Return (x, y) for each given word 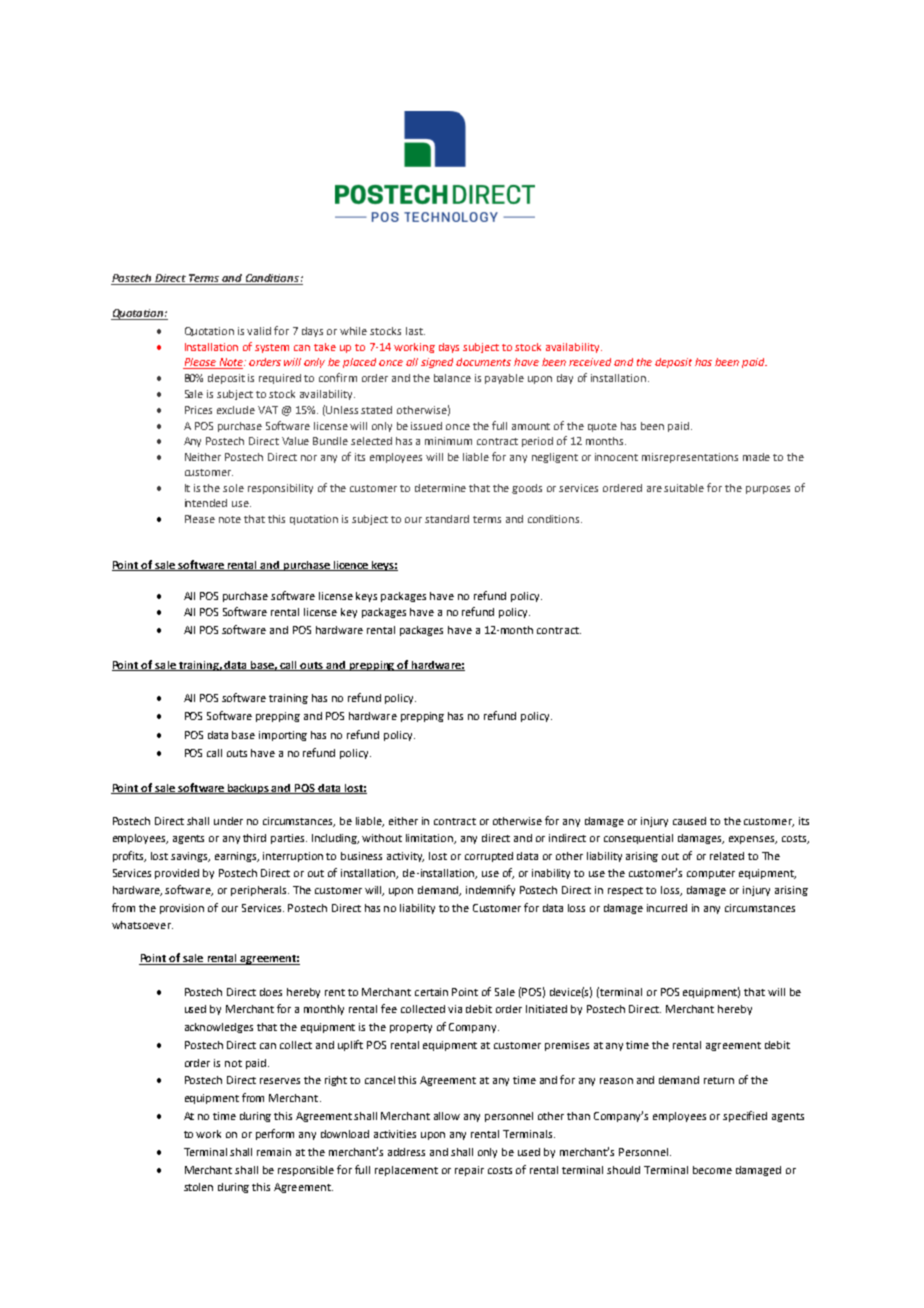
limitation (431, 839)
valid (259, 331)
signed (437, 363)
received (590, 362)
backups (249, 789)
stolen (198, 1187)
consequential (638, 839)
